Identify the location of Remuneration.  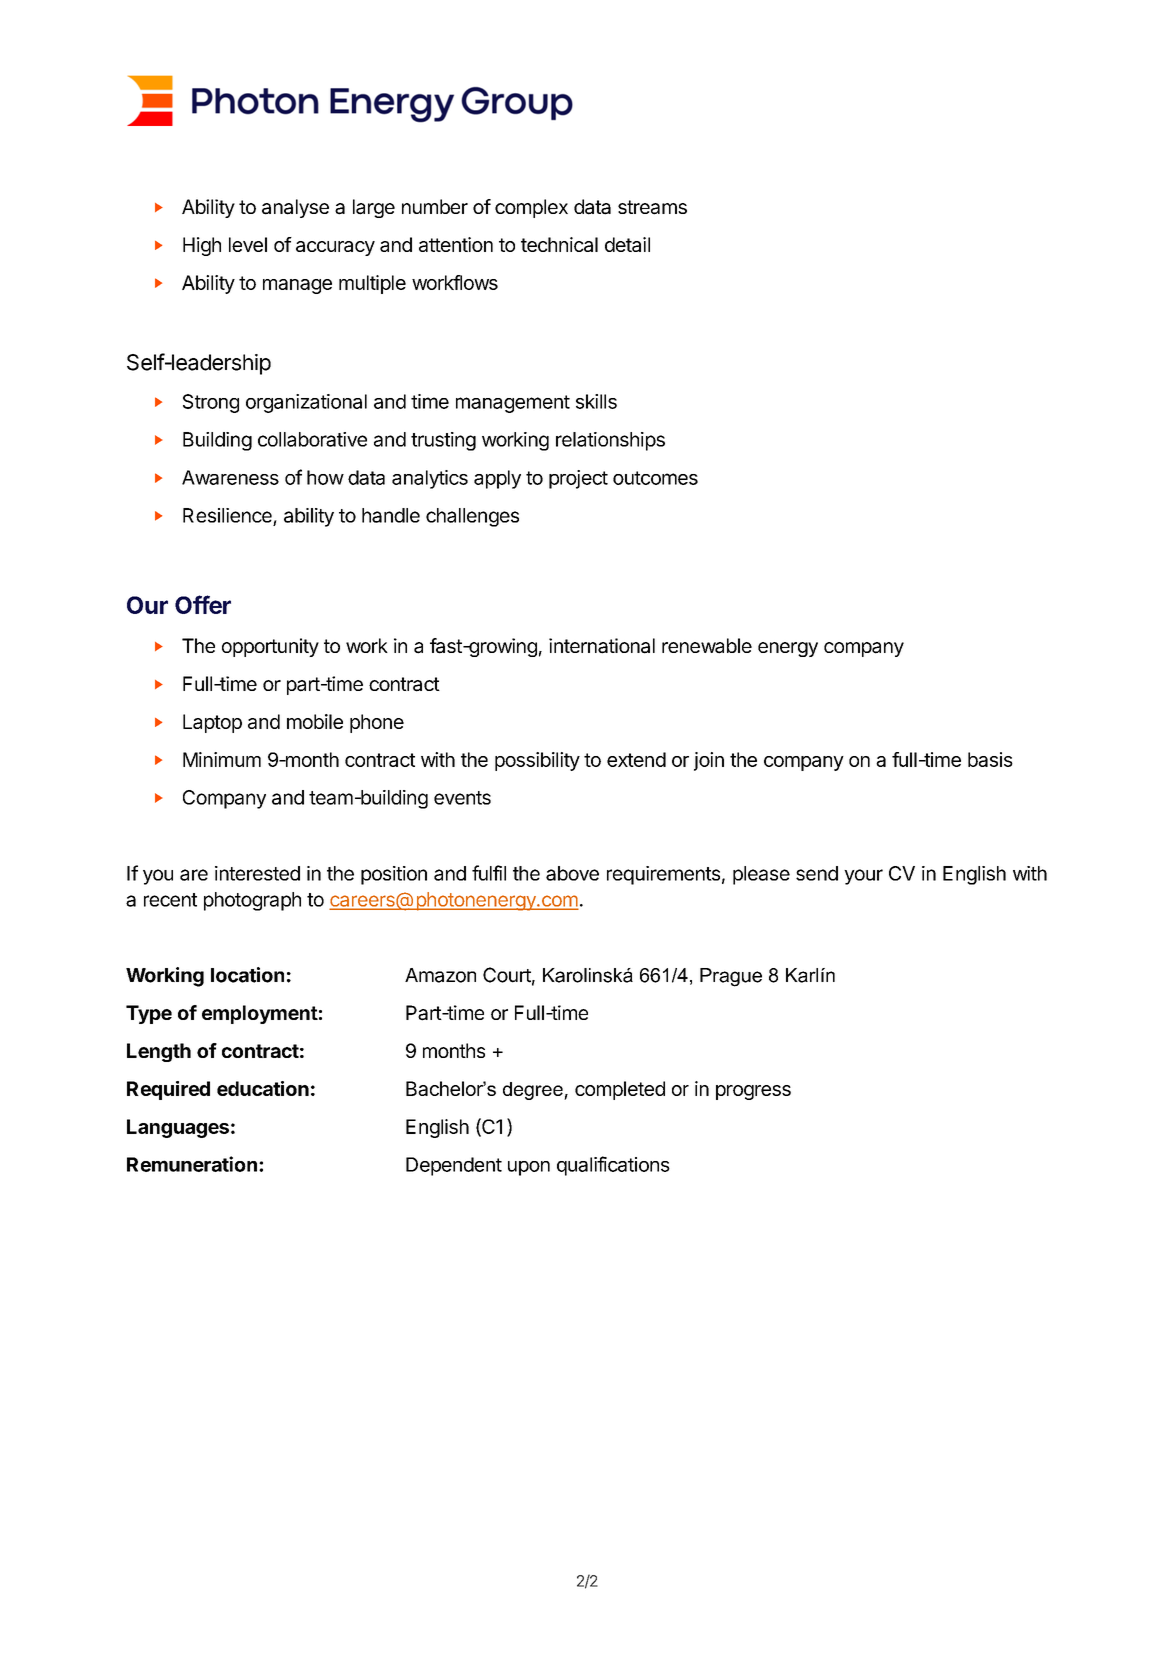
(192, 1164).
